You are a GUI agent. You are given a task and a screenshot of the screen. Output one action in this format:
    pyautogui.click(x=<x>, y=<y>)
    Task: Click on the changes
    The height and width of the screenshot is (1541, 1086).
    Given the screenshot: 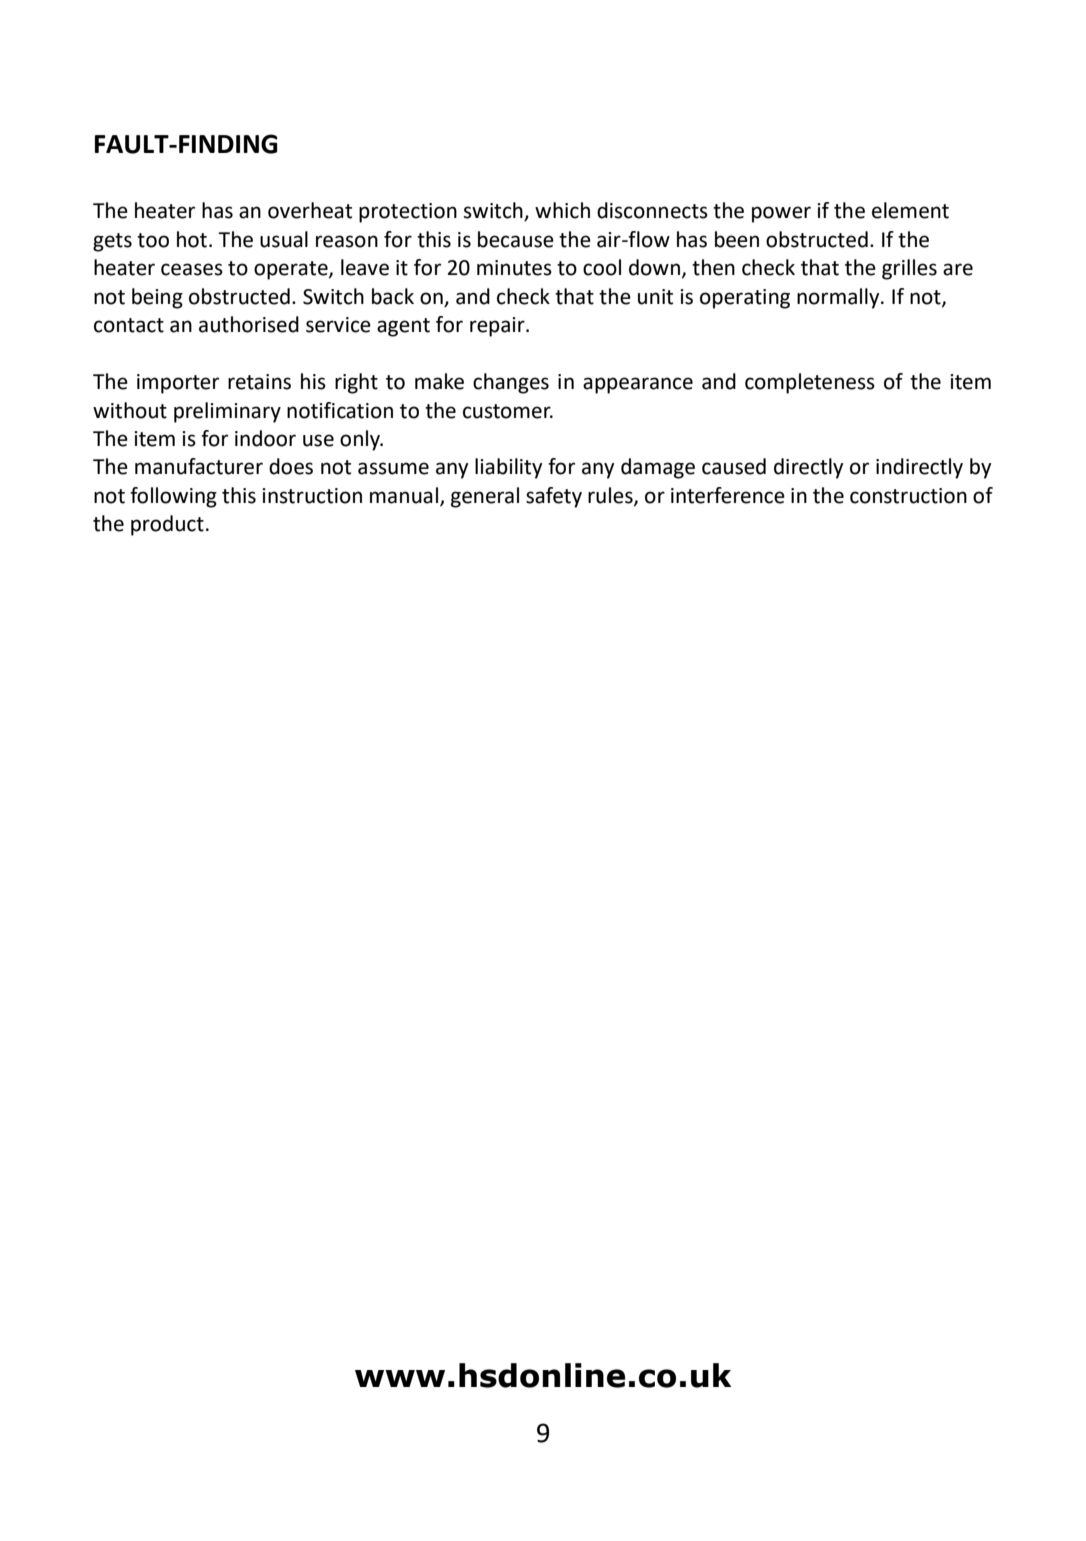 What is the action you would take?
    pyautogui.click(x=511, y=383)
